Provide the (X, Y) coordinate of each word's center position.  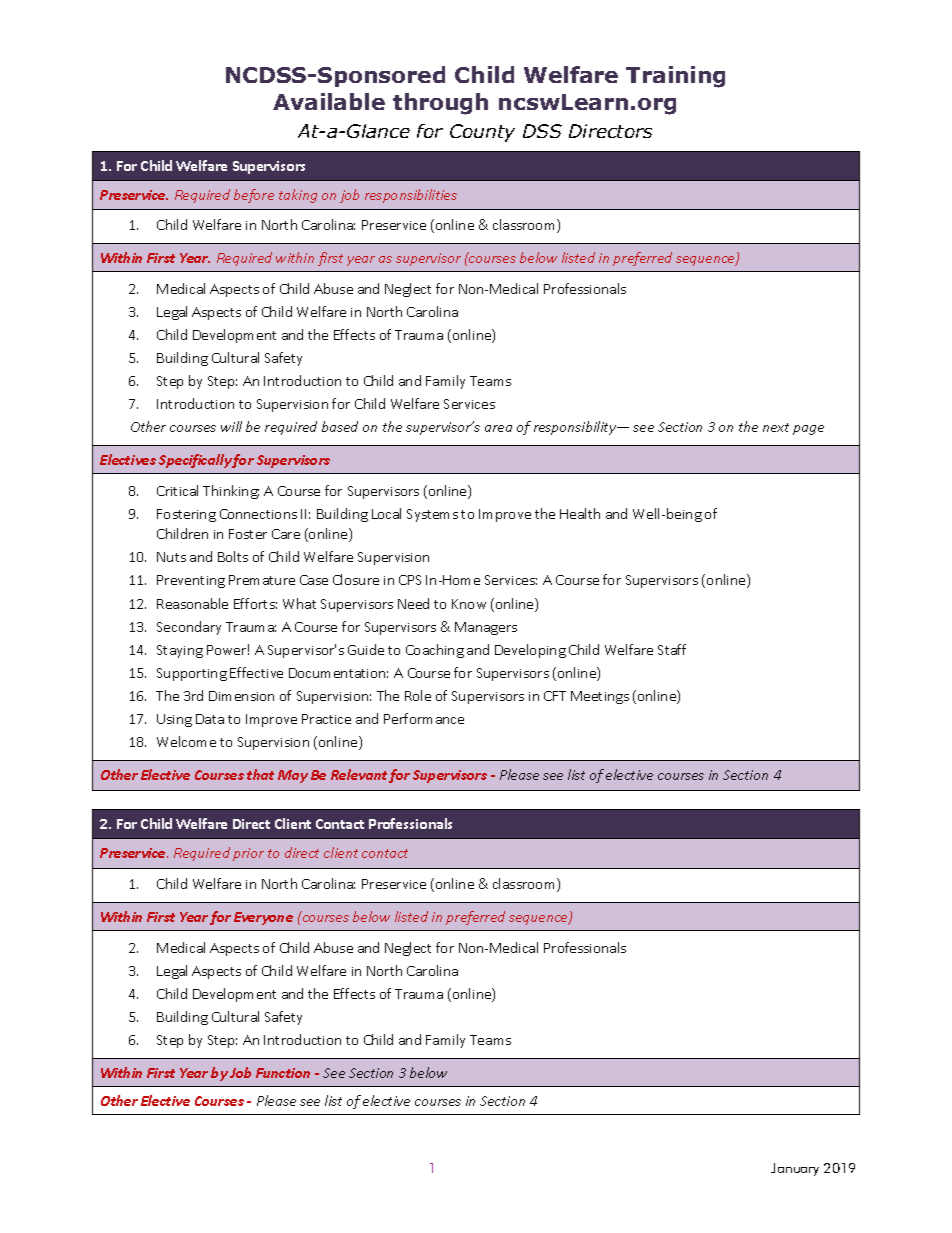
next (776, 427)
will (231, 426)
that (260, 774)
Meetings (600, 697)
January (795, 1169)
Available (329, 101)
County (482, 133)
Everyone (263, 918)
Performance (424, 718)
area (498, 428)
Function (283, 1073)
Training (675, 77)
